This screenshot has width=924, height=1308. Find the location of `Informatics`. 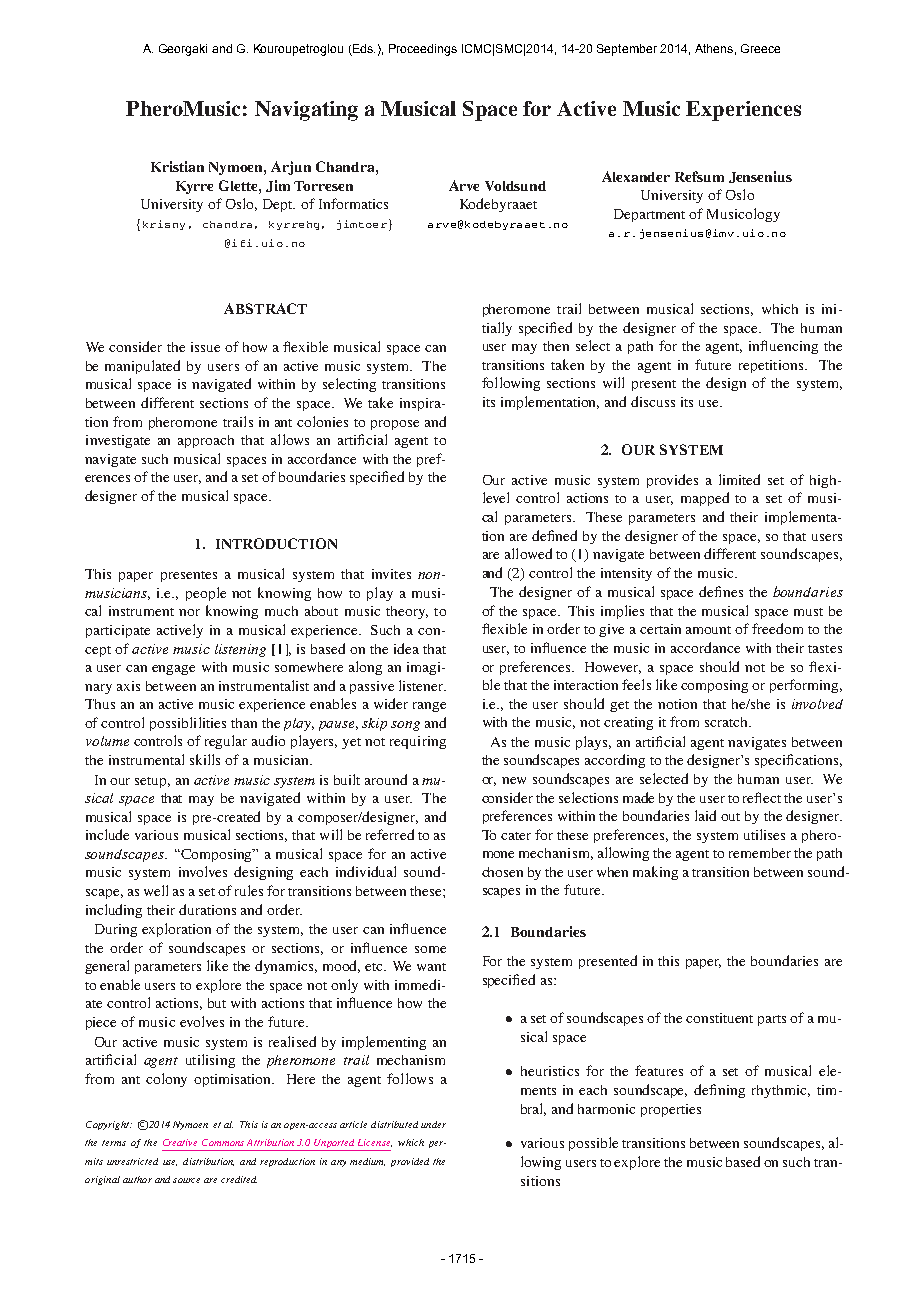

Informatics is located at coordinates (353, 203).
